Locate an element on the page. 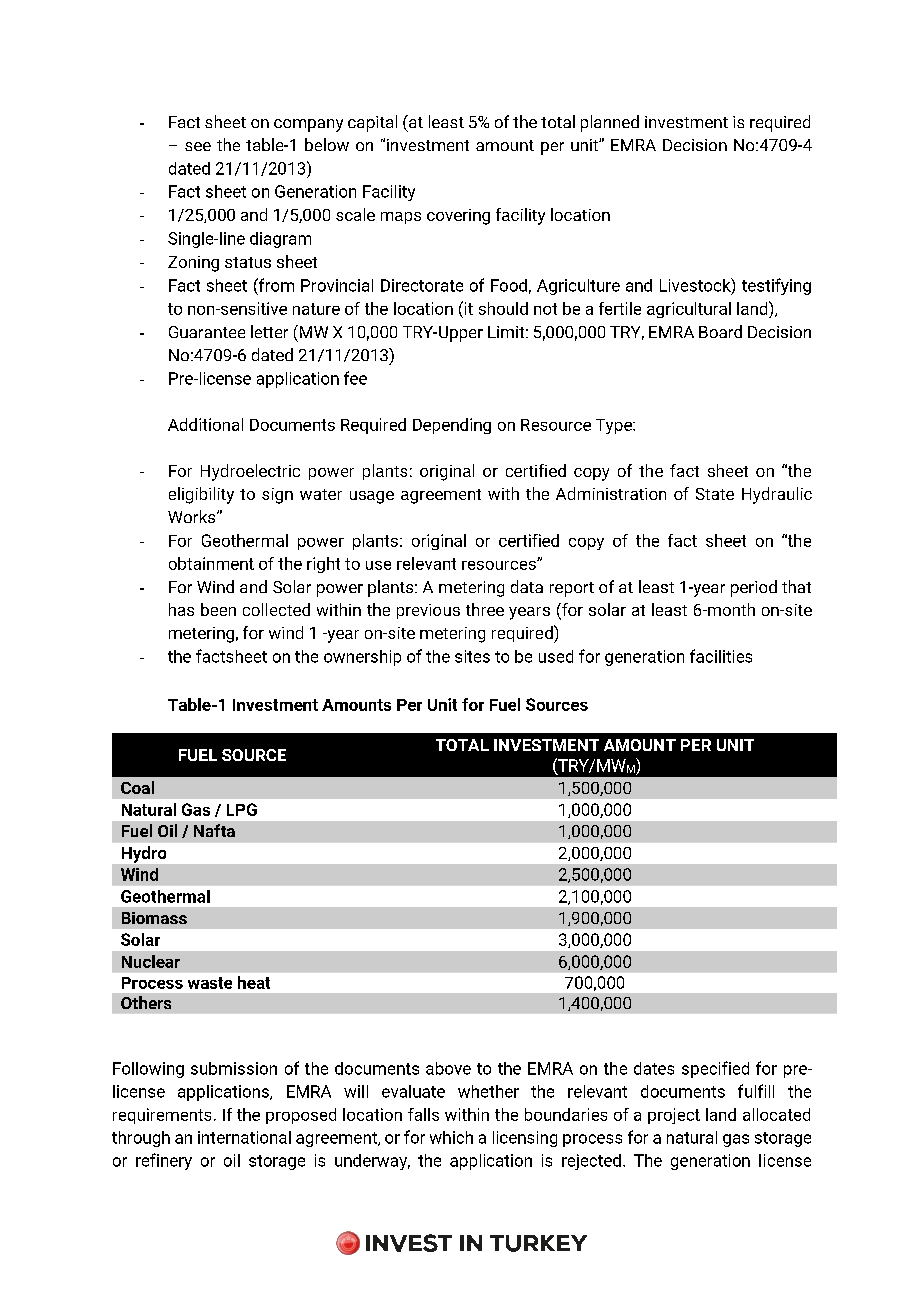  covering is located at coordinates (458, 217).
